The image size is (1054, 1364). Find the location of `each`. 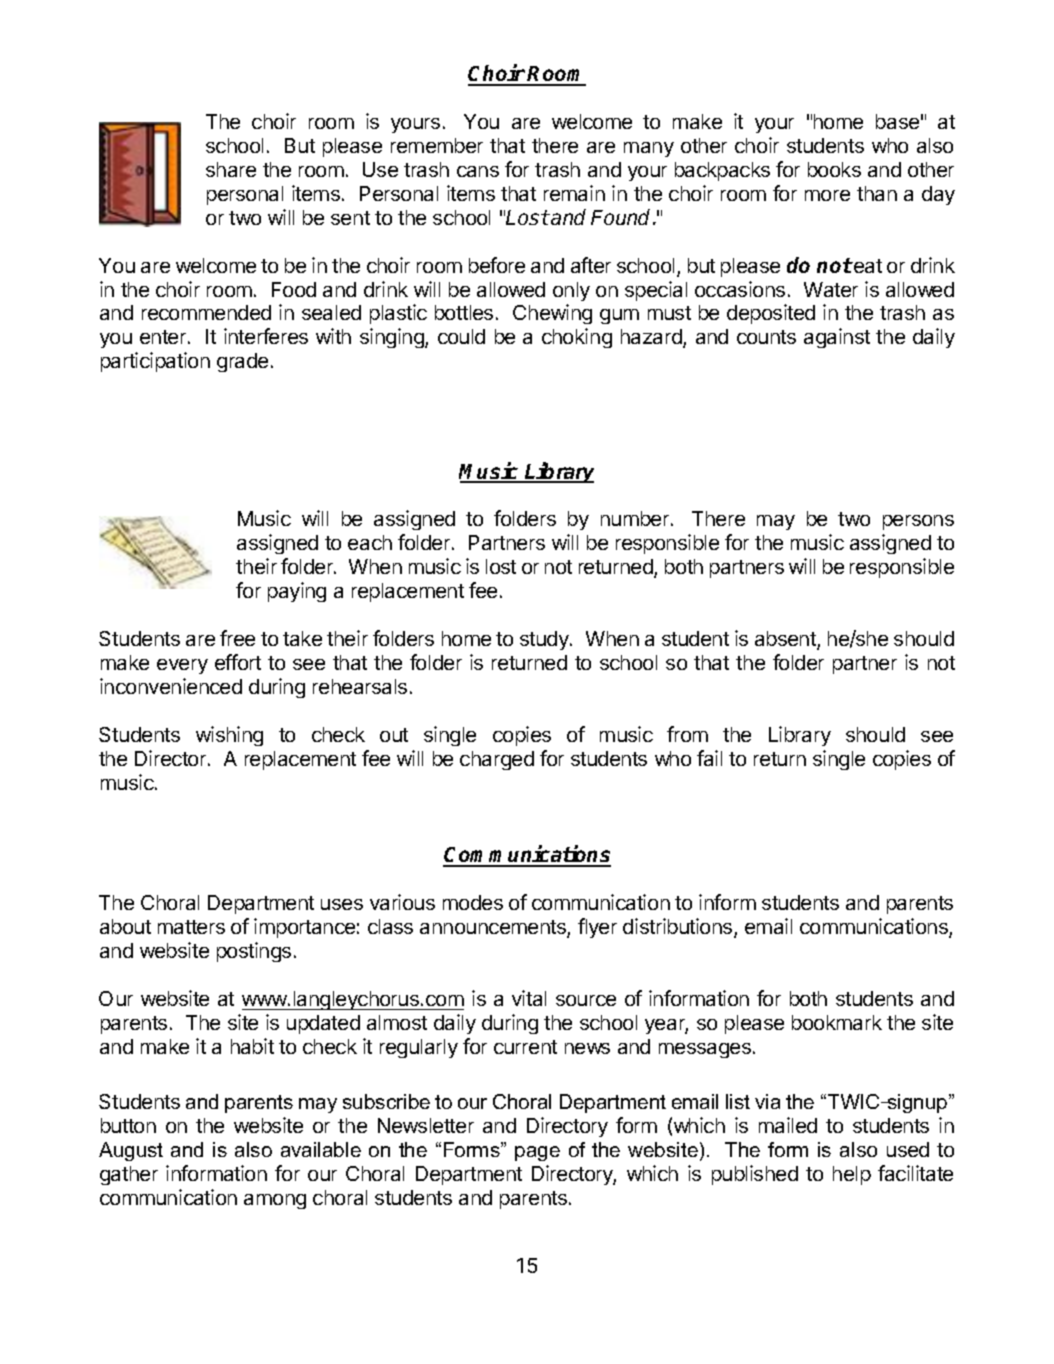

each is located at coordinates (370, 542).
